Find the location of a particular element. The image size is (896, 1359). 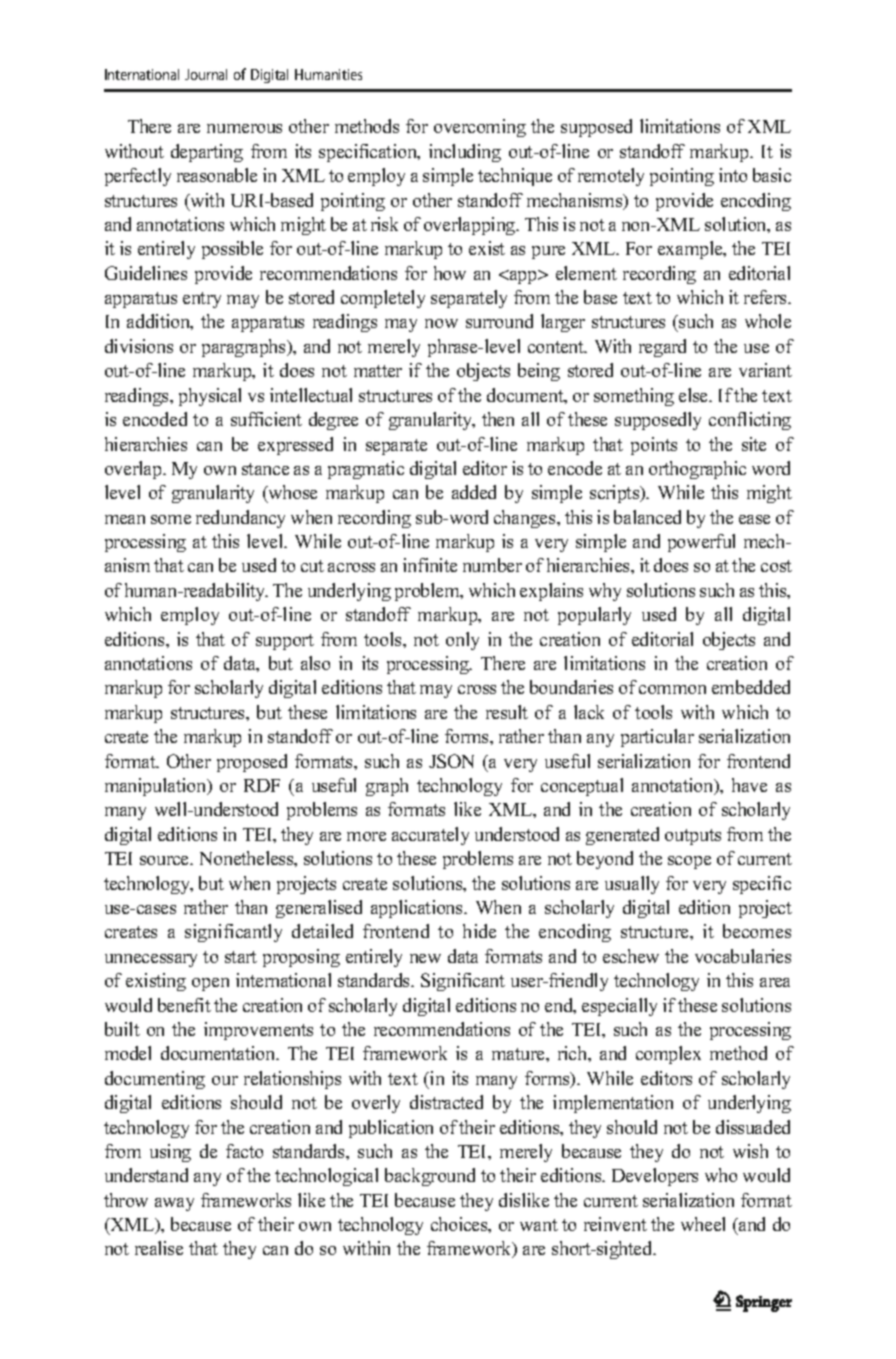

away is located at coordinates (174, 1204).
